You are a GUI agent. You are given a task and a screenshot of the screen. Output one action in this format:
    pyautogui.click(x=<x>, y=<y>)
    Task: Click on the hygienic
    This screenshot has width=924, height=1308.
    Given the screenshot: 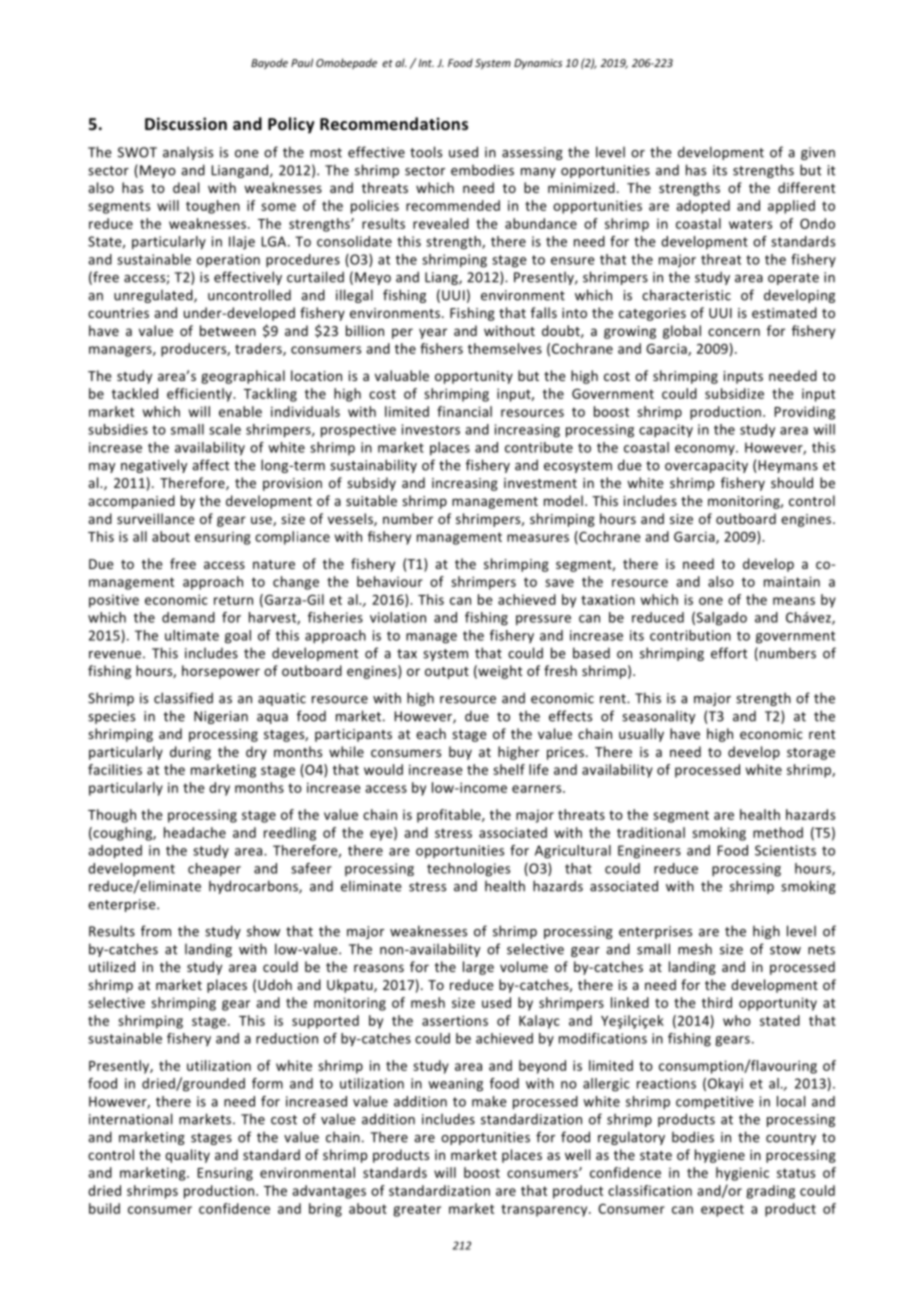 What is the action you would take?
    pyautogui.click(x=742, y=1174)
